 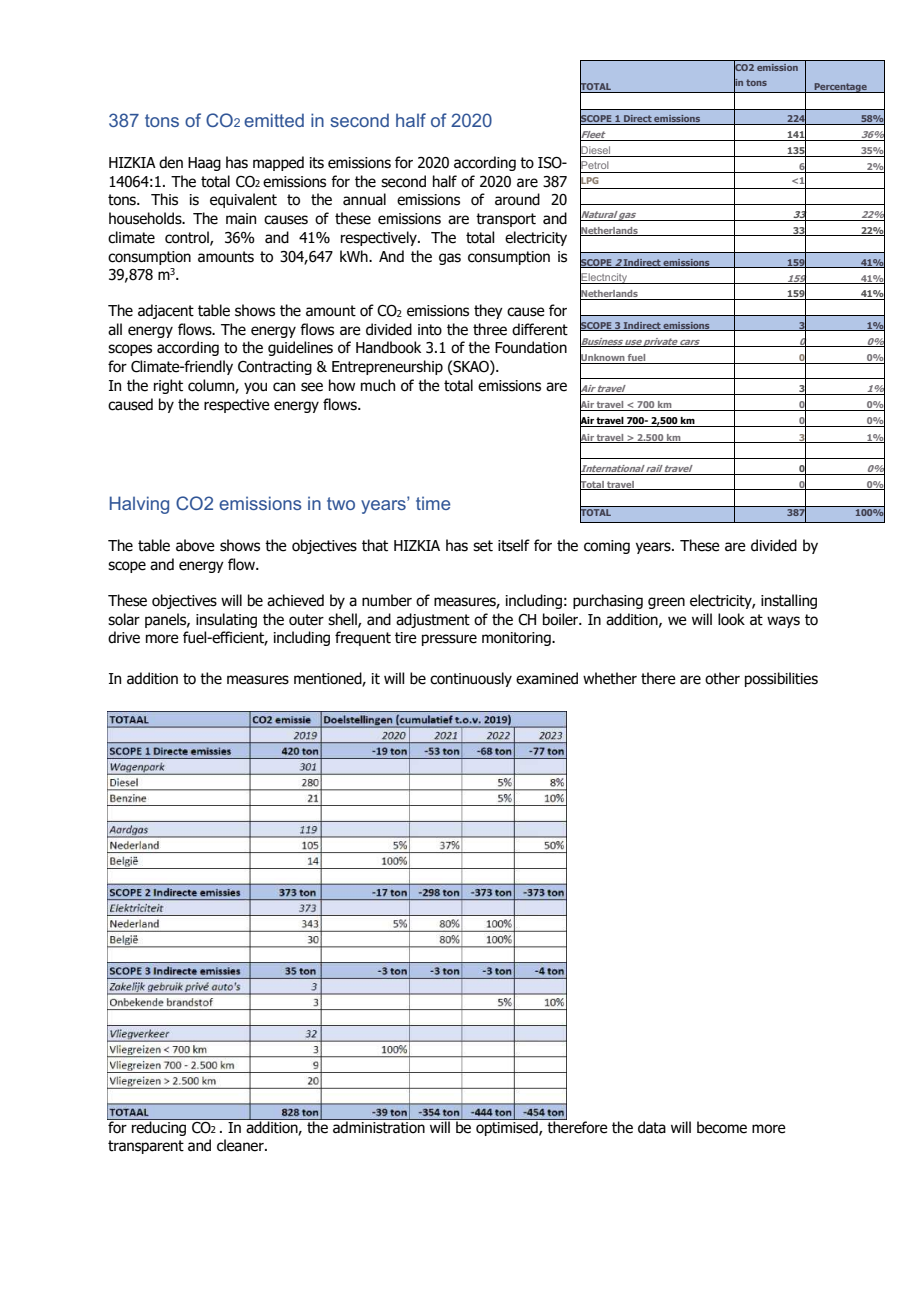 What do you see at coordinates (471, 679) in the screenshot?
I see `continuously` at bounding box center [471, 679].
